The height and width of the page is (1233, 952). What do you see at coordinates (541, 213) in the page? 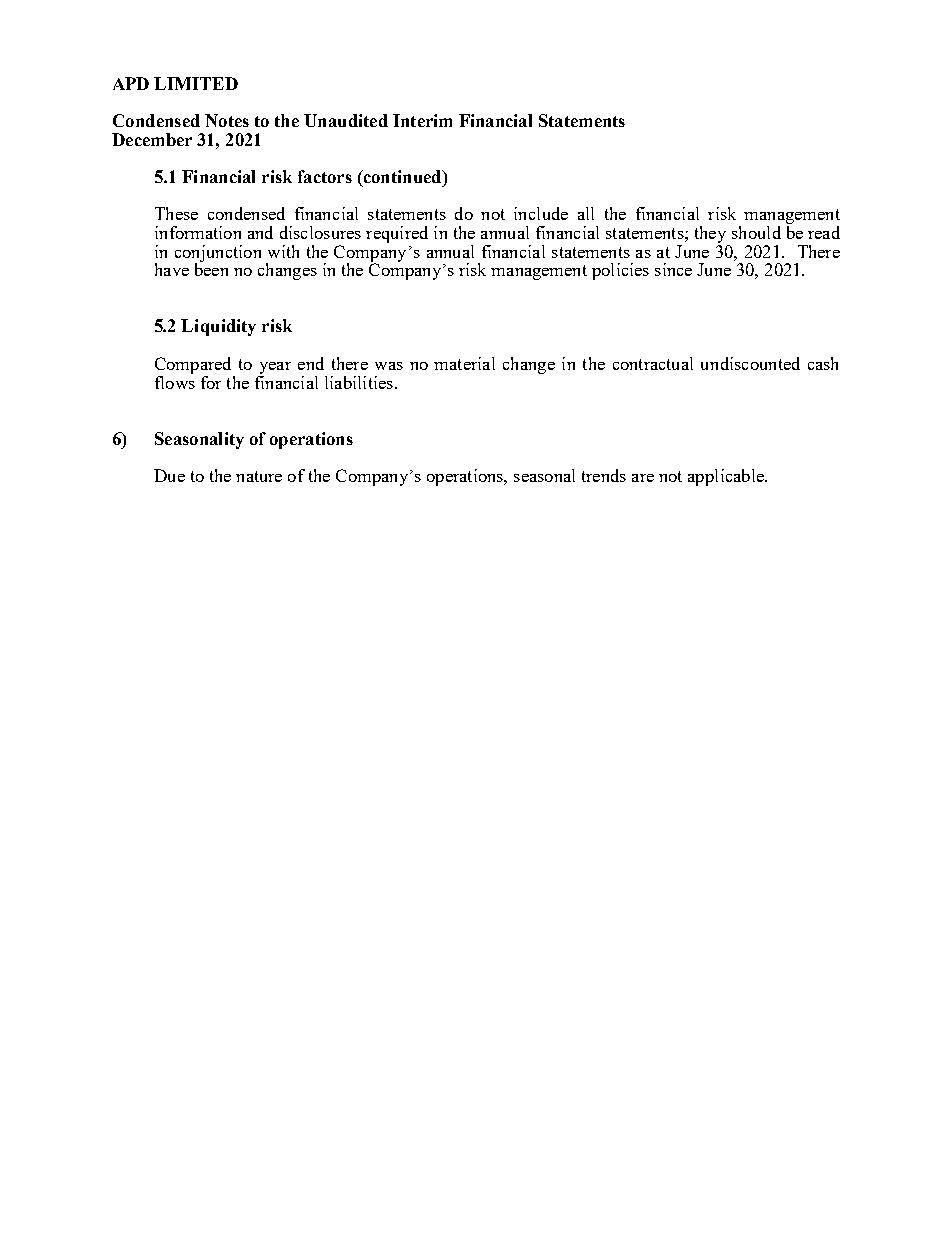
I see `include` at bounding box center [541, 213].
